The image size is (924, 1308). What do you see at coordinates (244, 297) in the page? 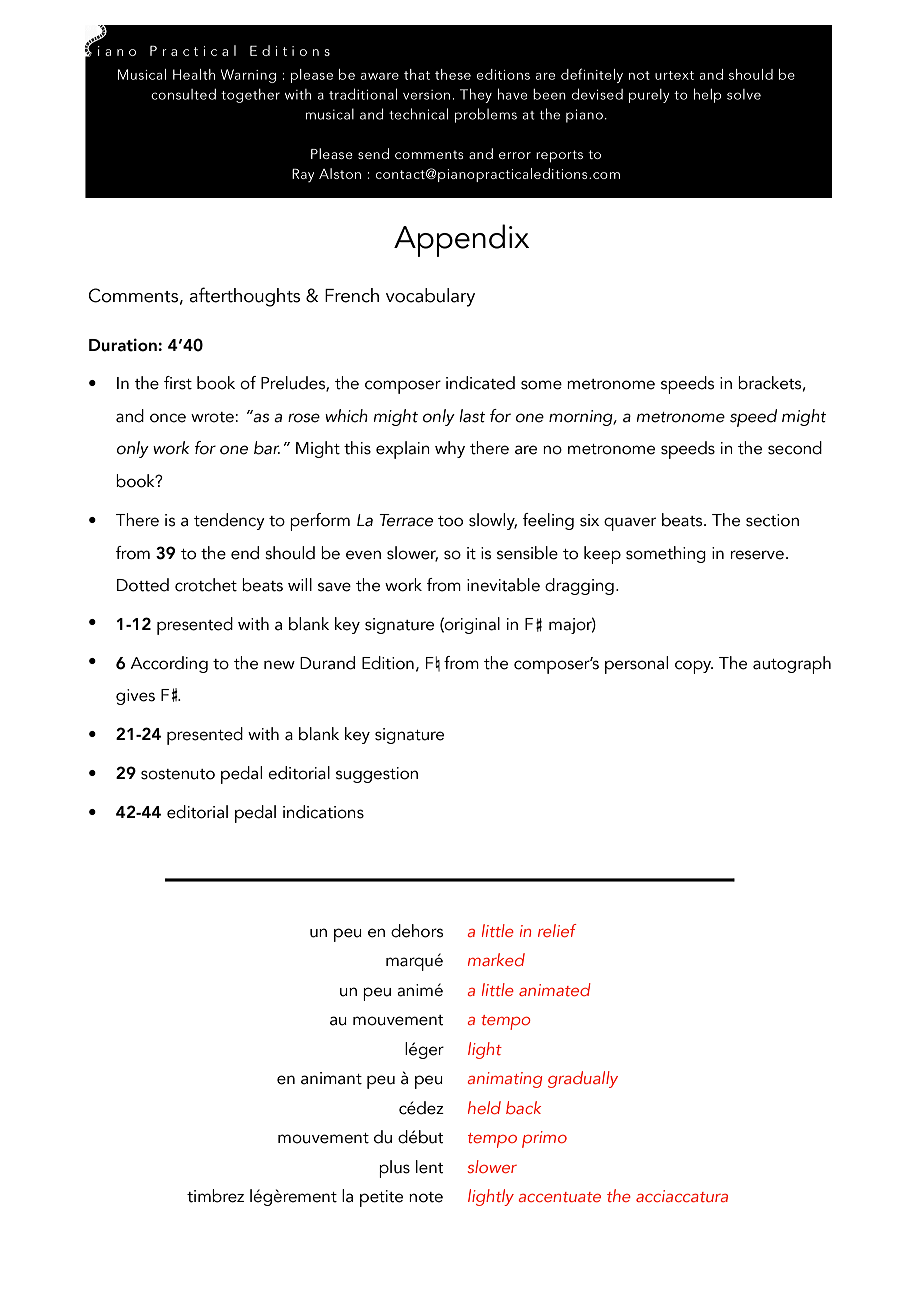
I see `afterthoughts` at bounding box center [244, 297].
